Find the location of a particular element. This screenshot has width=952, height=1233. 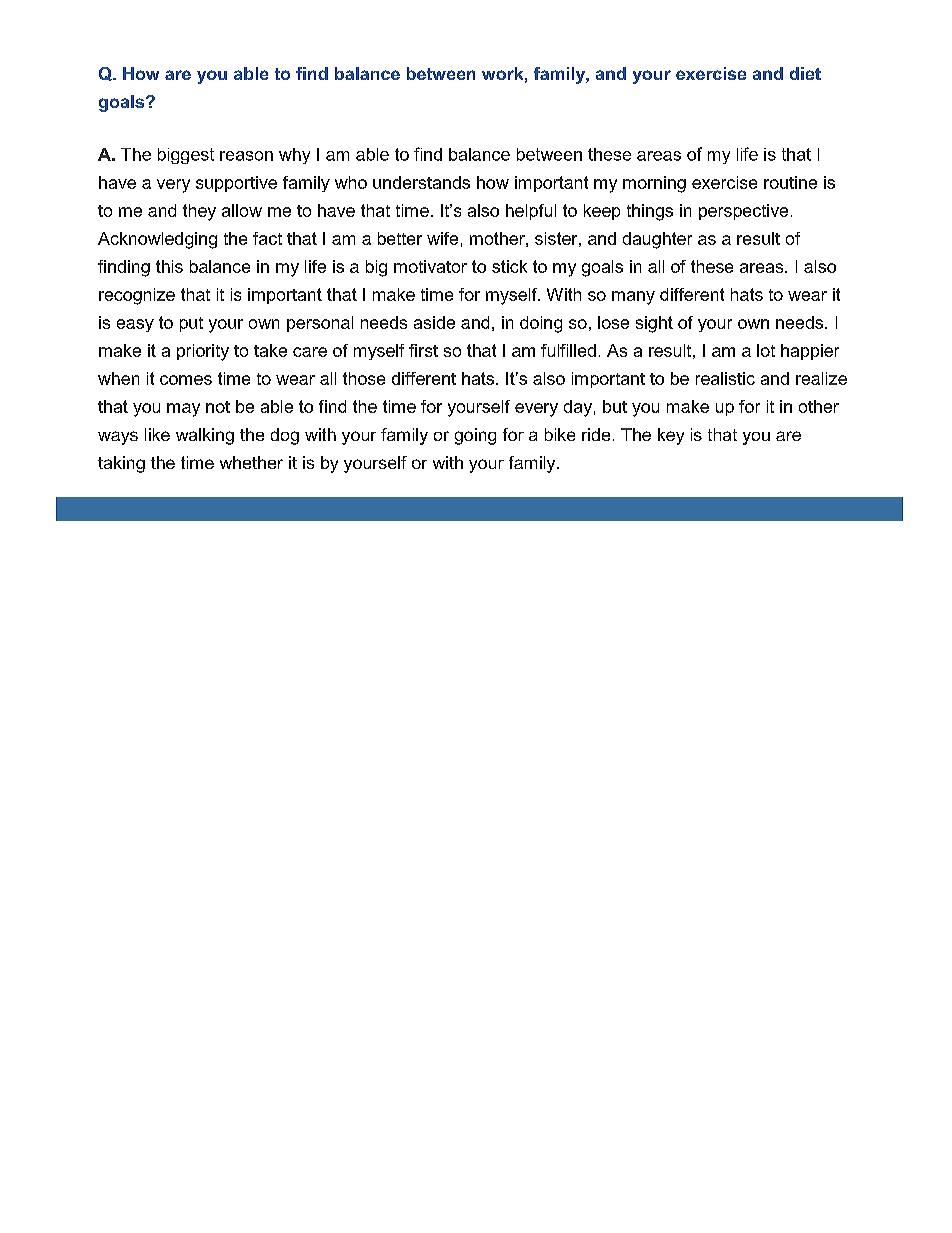

this is located at coordinates (169, 266).
